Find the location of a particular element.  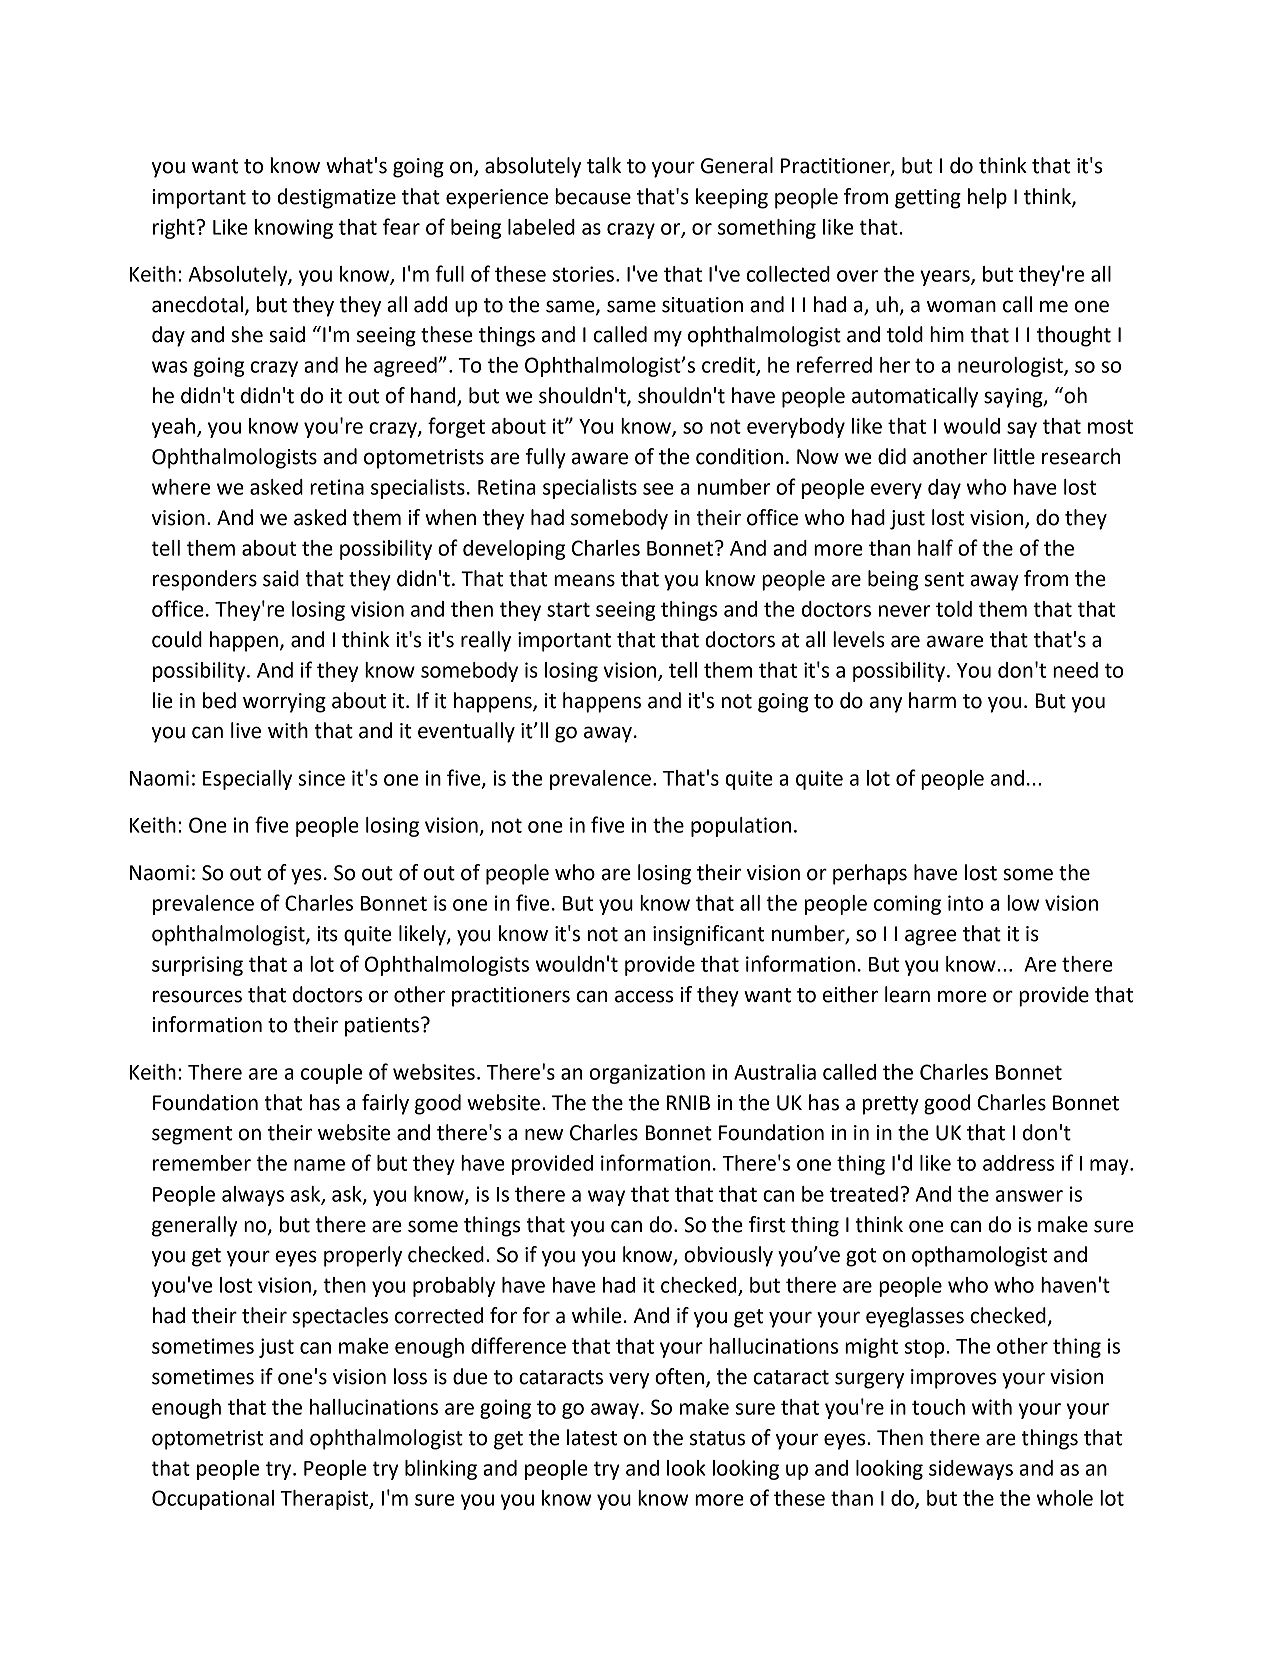

destigmatize is located at coordinates (336, 198).
